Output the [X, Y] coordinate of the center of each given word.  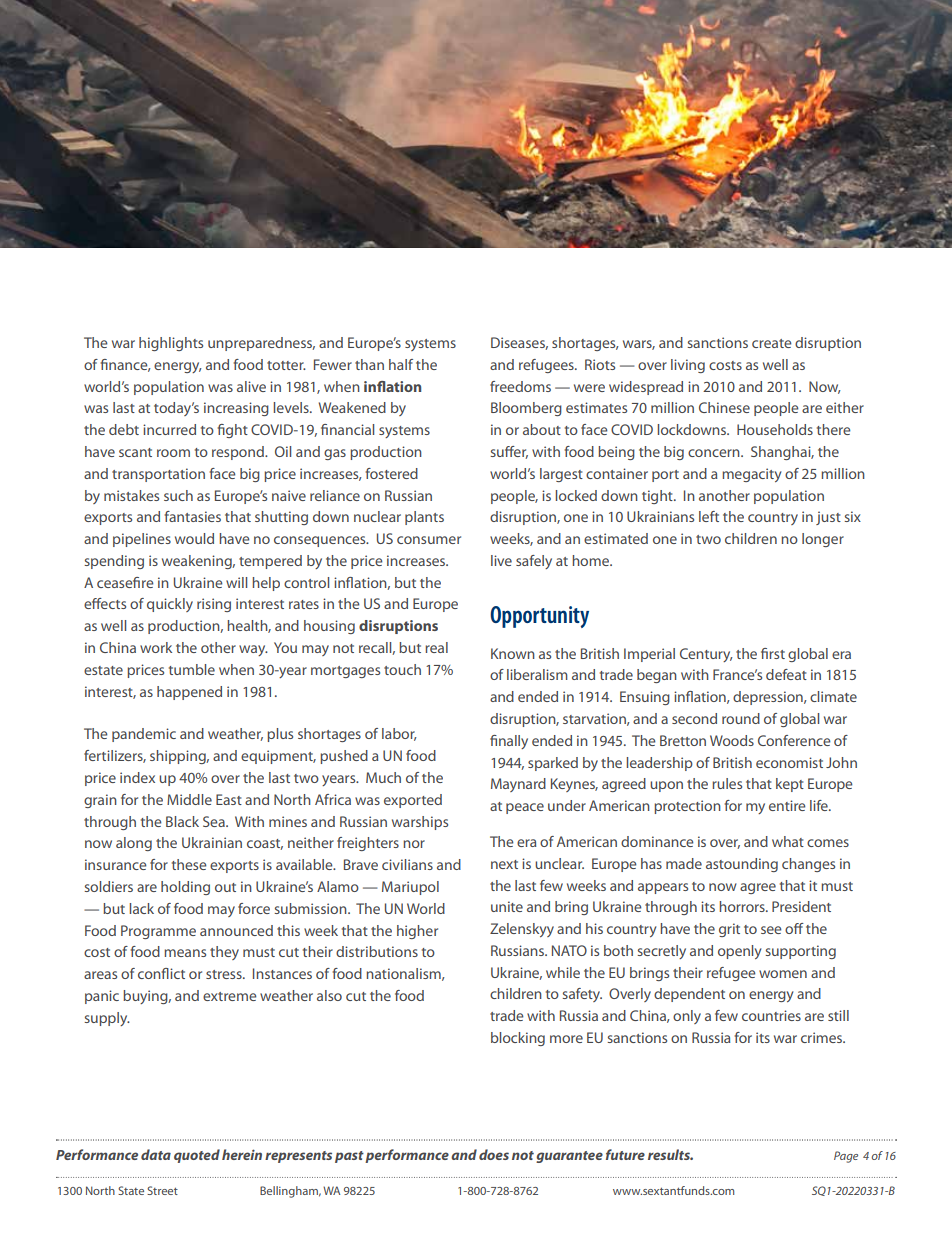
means [185, 953]
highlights [171, 344]
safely [534, 562]
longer [823, 540]
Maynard [518, 785]
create [772, 343]
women [783, 974]
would [194, 538]
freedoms [520, 386]
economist [789, 762]
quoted [197, 1156]
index [137, 777]
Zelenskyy [522, 930]
